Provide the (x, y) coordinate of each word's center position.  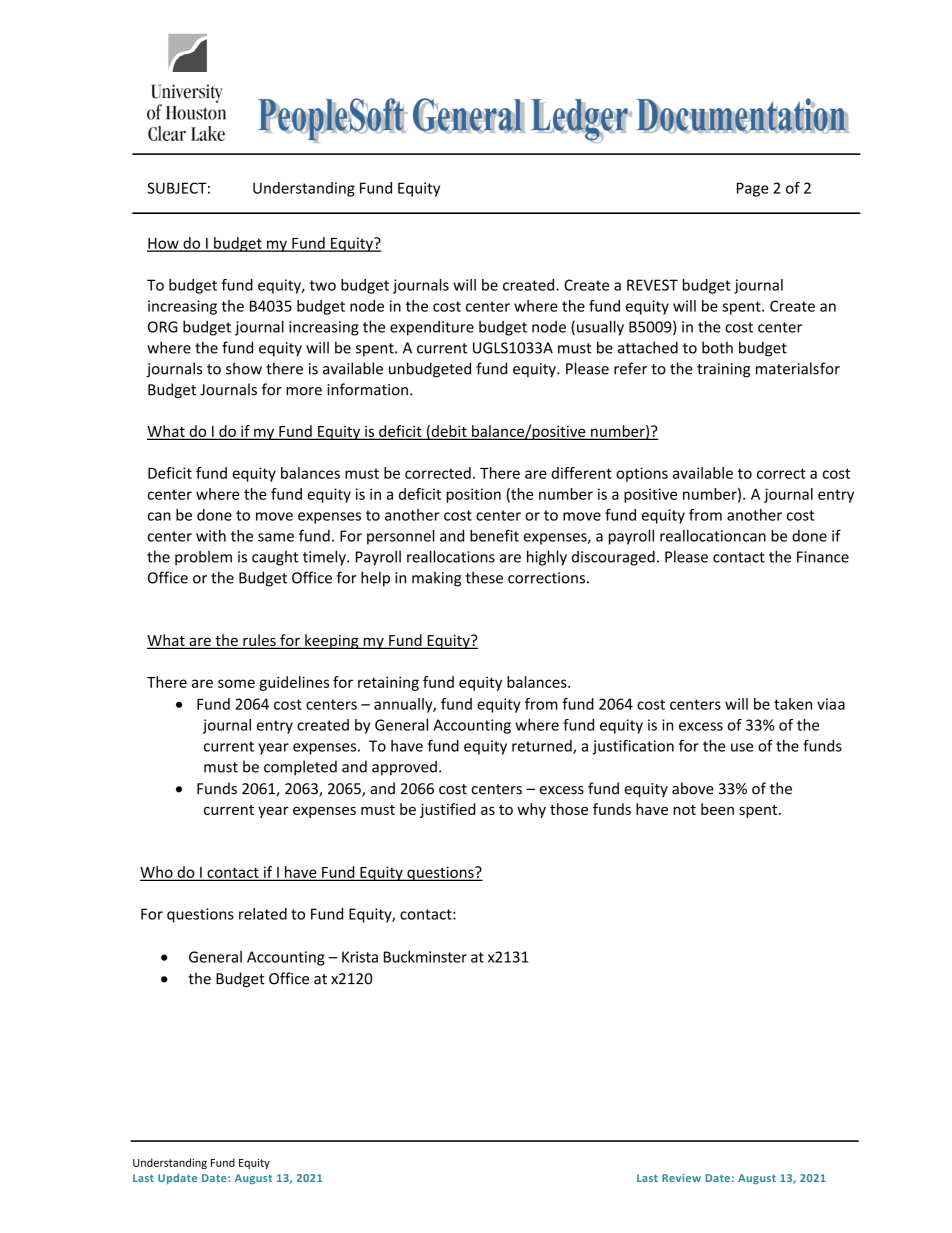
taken (793, 704)
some (236, 683)
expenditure (432, 328)
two (323, 285)
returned (543, 747)
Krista (360, 957)
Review (681, 1178)
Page (752, 189)
